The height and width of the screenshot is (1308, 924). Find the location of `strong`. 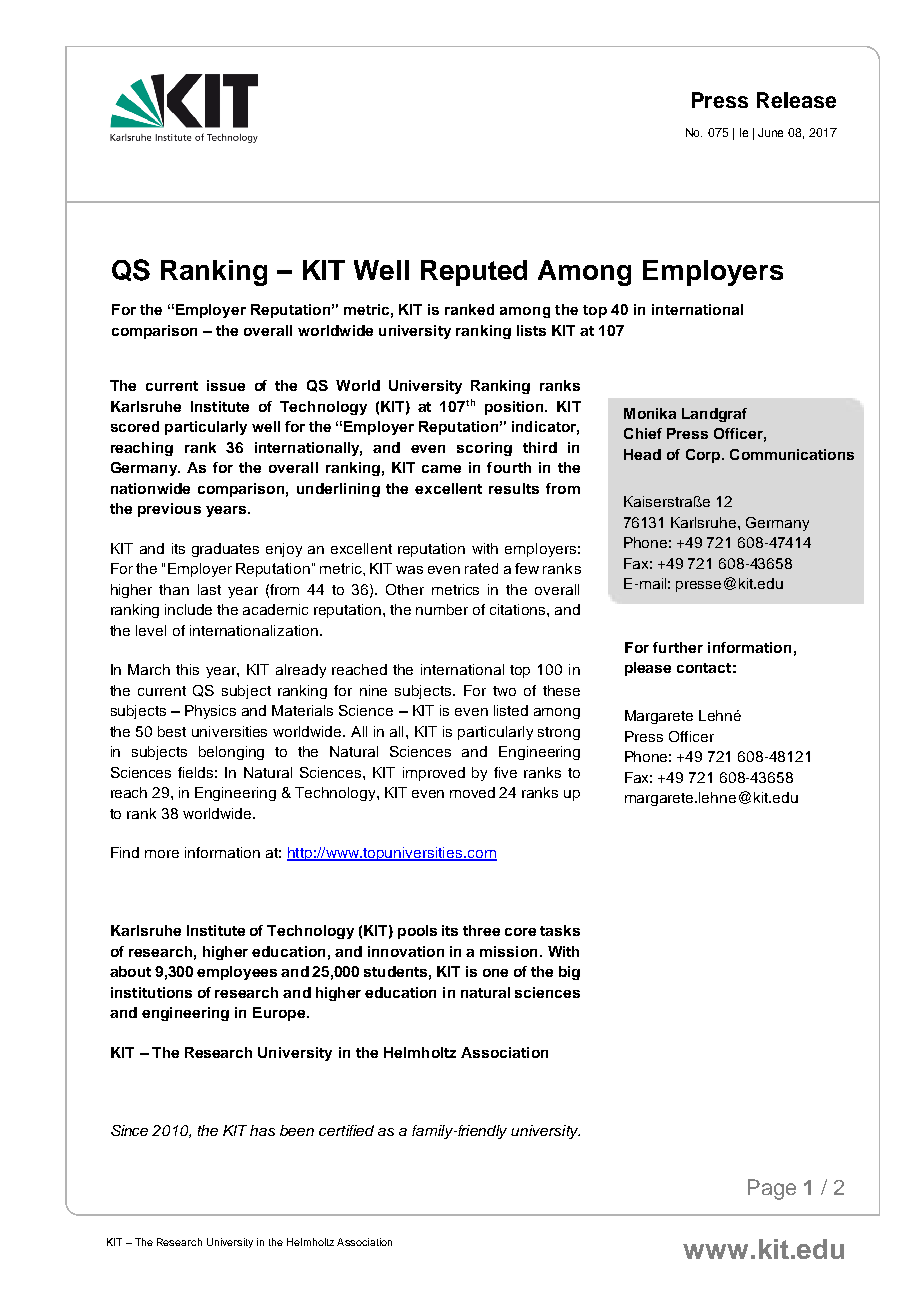

strong is located at coordinates (559, 733).
